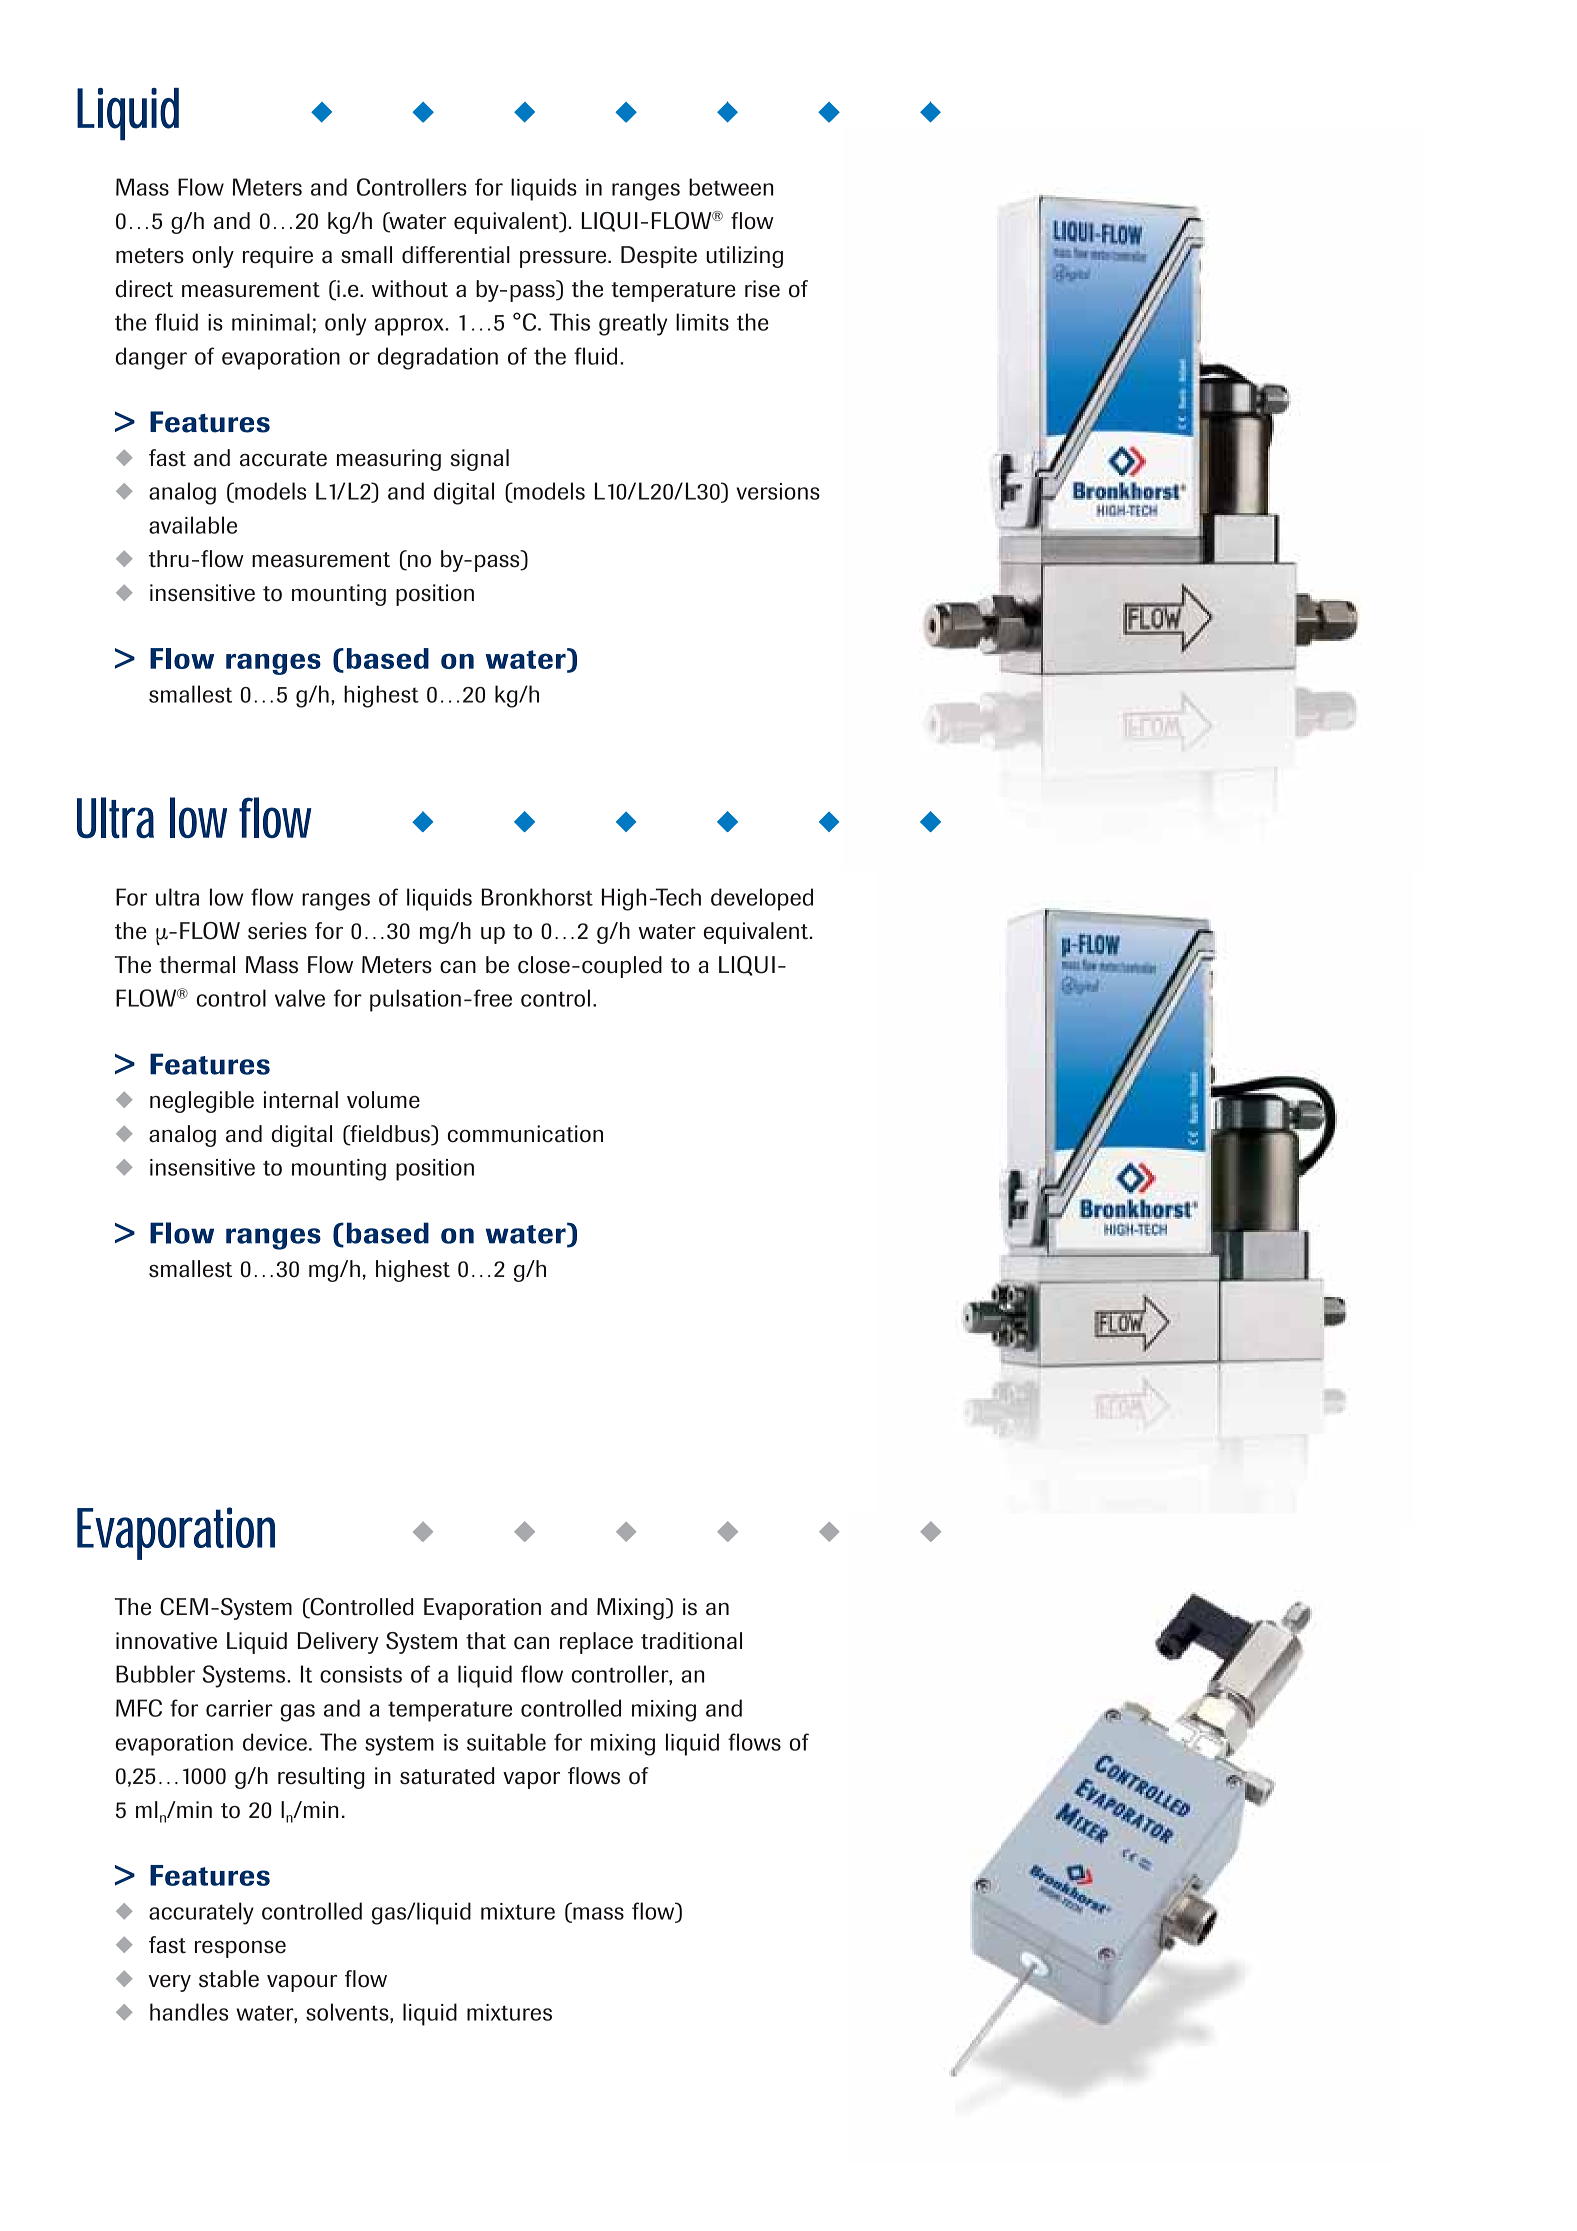  Describe the element at coordinates (456, 255) in the page. I see `differential` at that location.
